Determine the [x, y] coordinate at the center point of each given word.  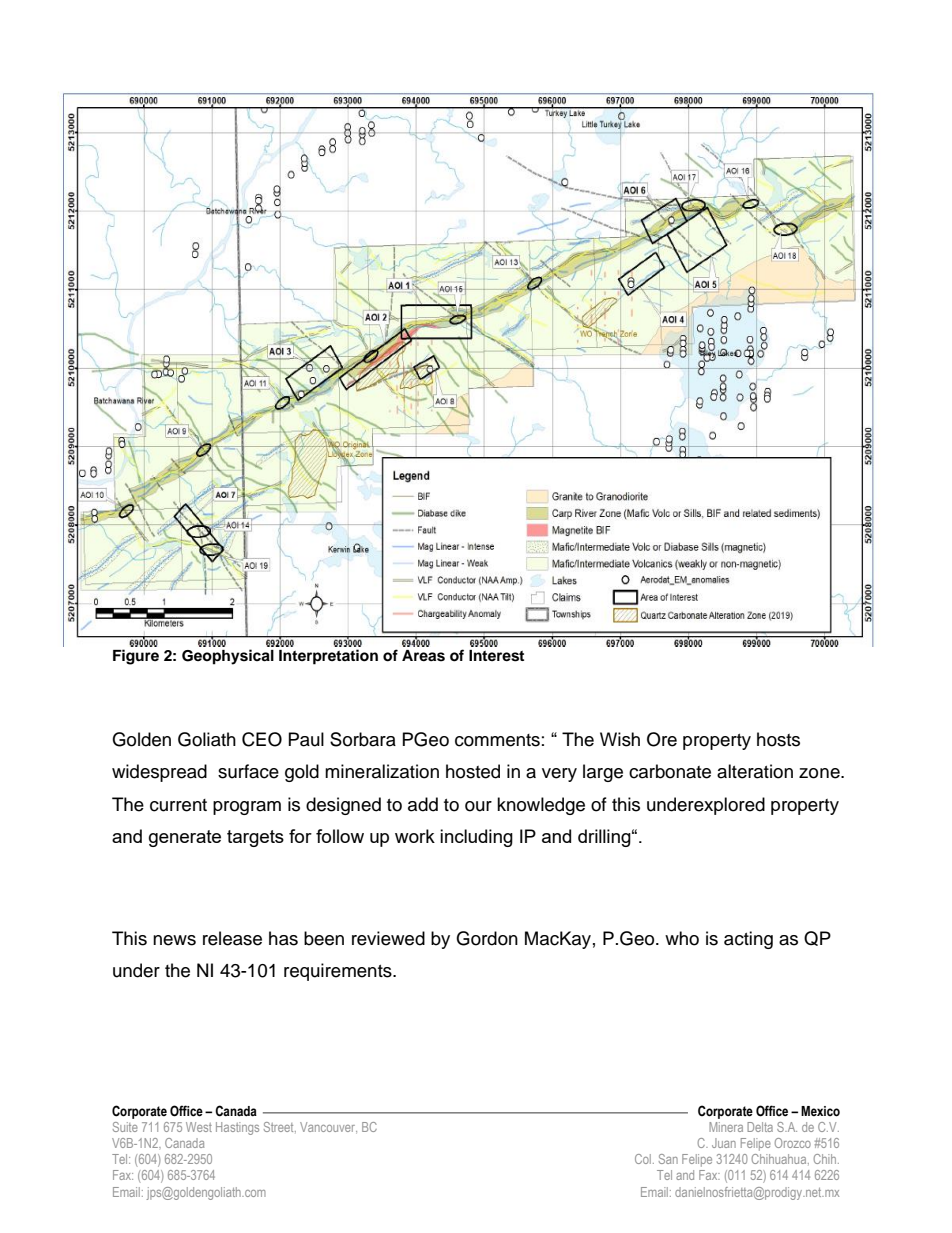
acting [748, 940]
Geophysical [228, 657]
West [199, 1127]
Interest [496, 656]
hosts [778, 739]
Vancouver [328, 1128]
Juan [724, 1143]
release [232, 938]
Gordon [487, 938]
